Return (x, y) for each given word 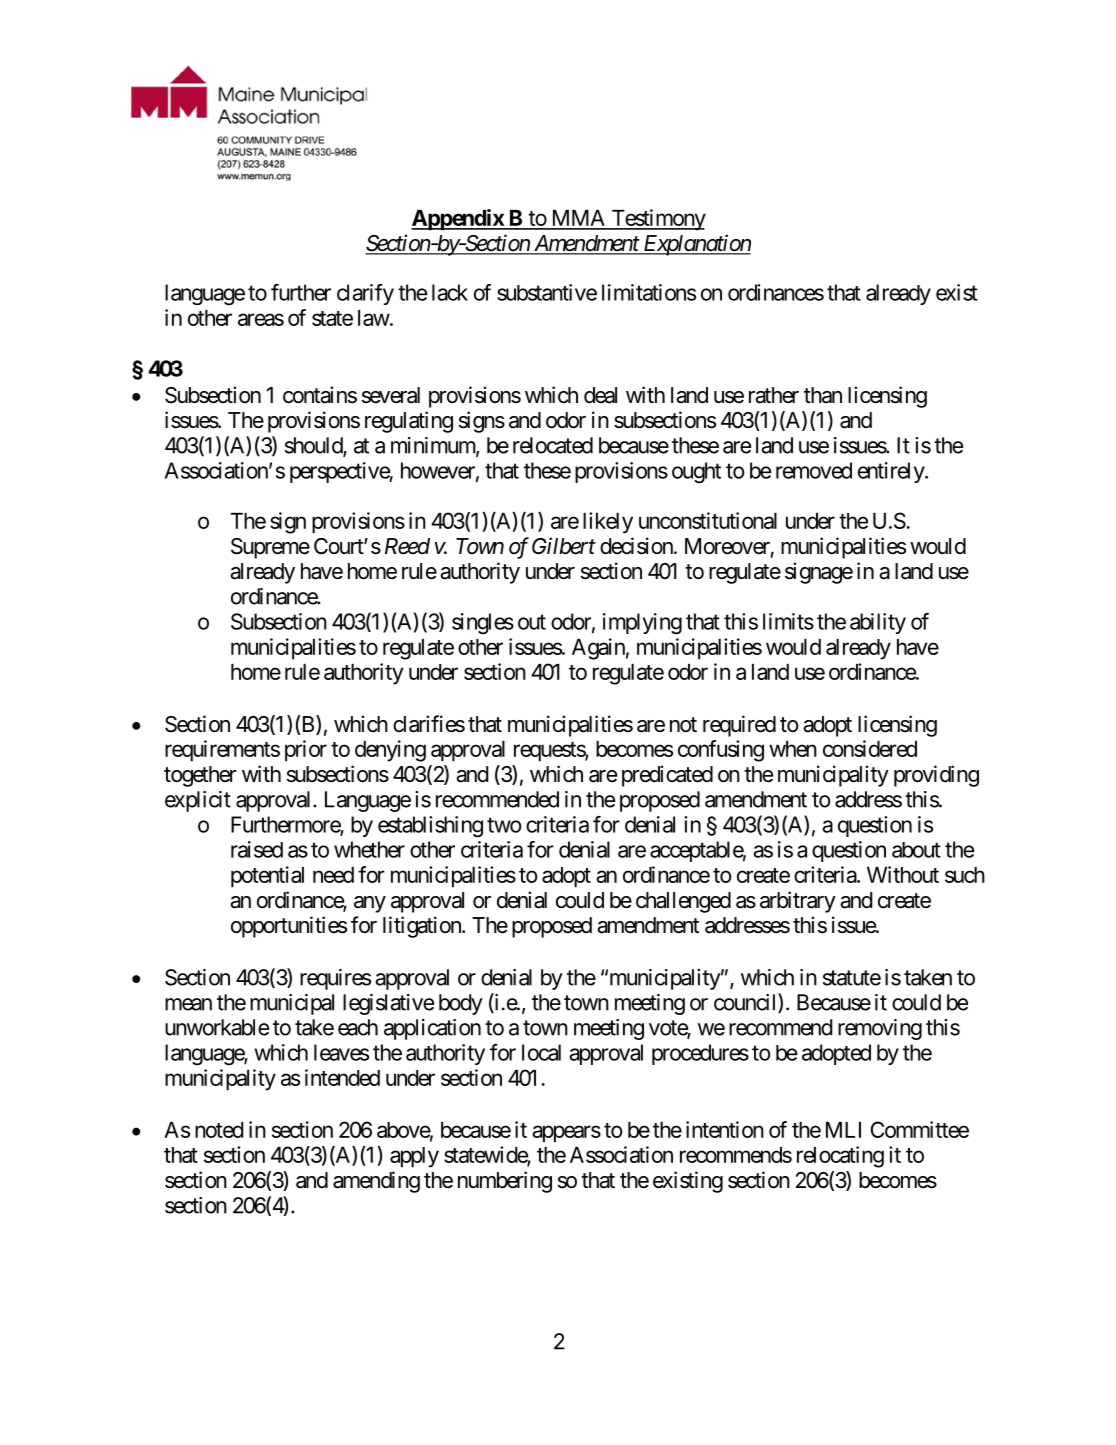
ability (878, 623)
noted (219, 1130)
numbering (505, 1182)
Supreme (270, 548)
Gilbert (564, 546)
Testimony (657, 220)
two (504, 825)
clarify (365, 294)
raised (257, 849)
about (916, 850)
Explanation (696, 245)
